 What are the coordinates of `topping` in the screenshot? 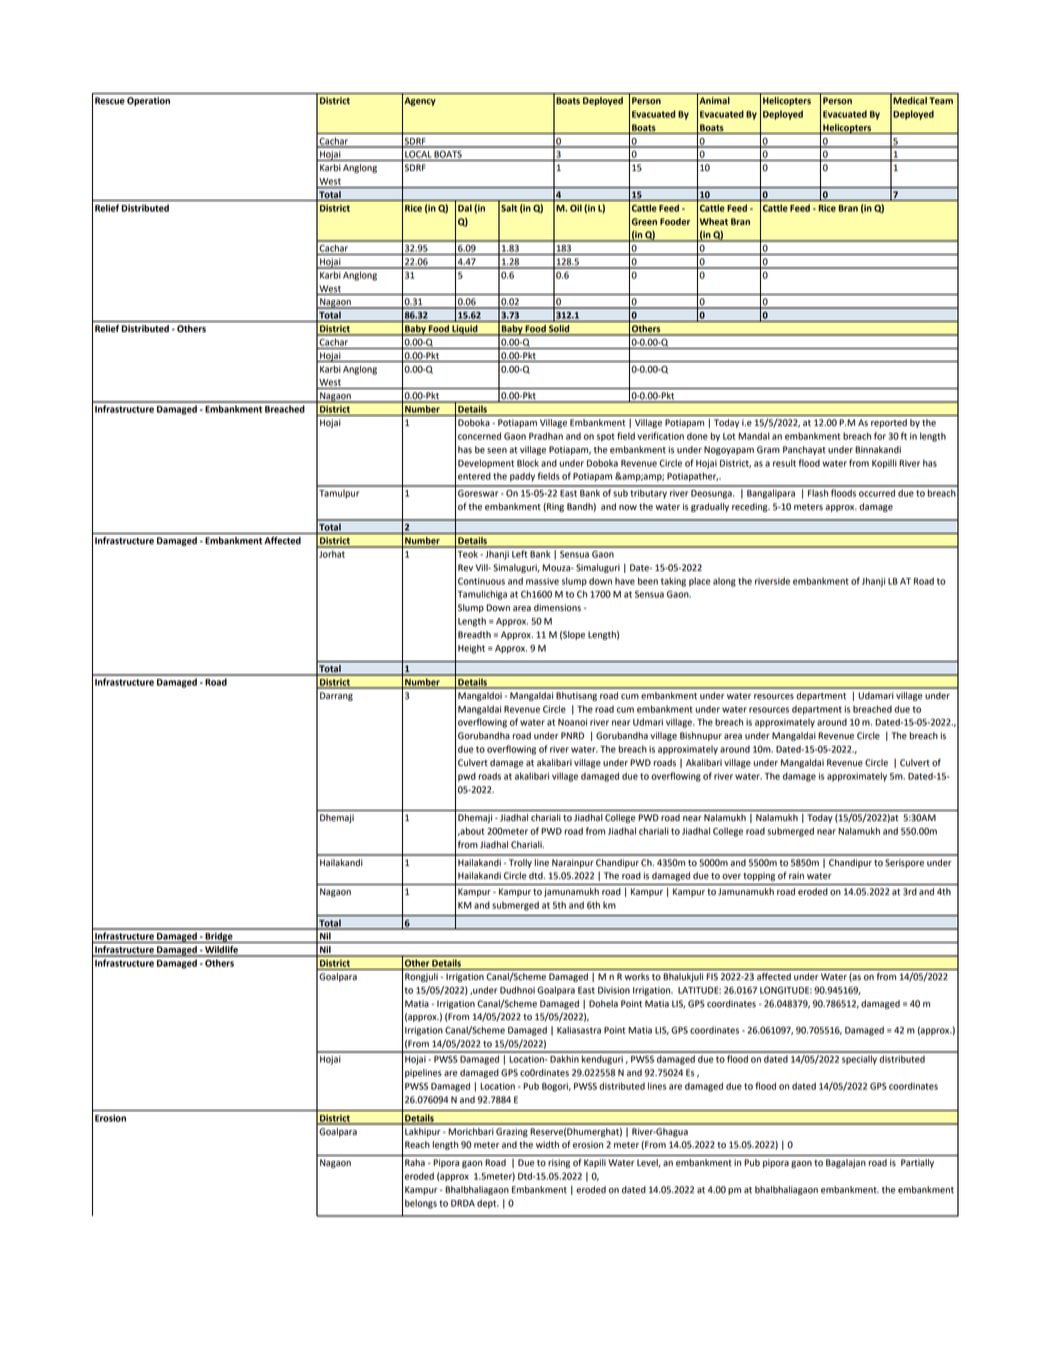 It's located at (759, 876).
